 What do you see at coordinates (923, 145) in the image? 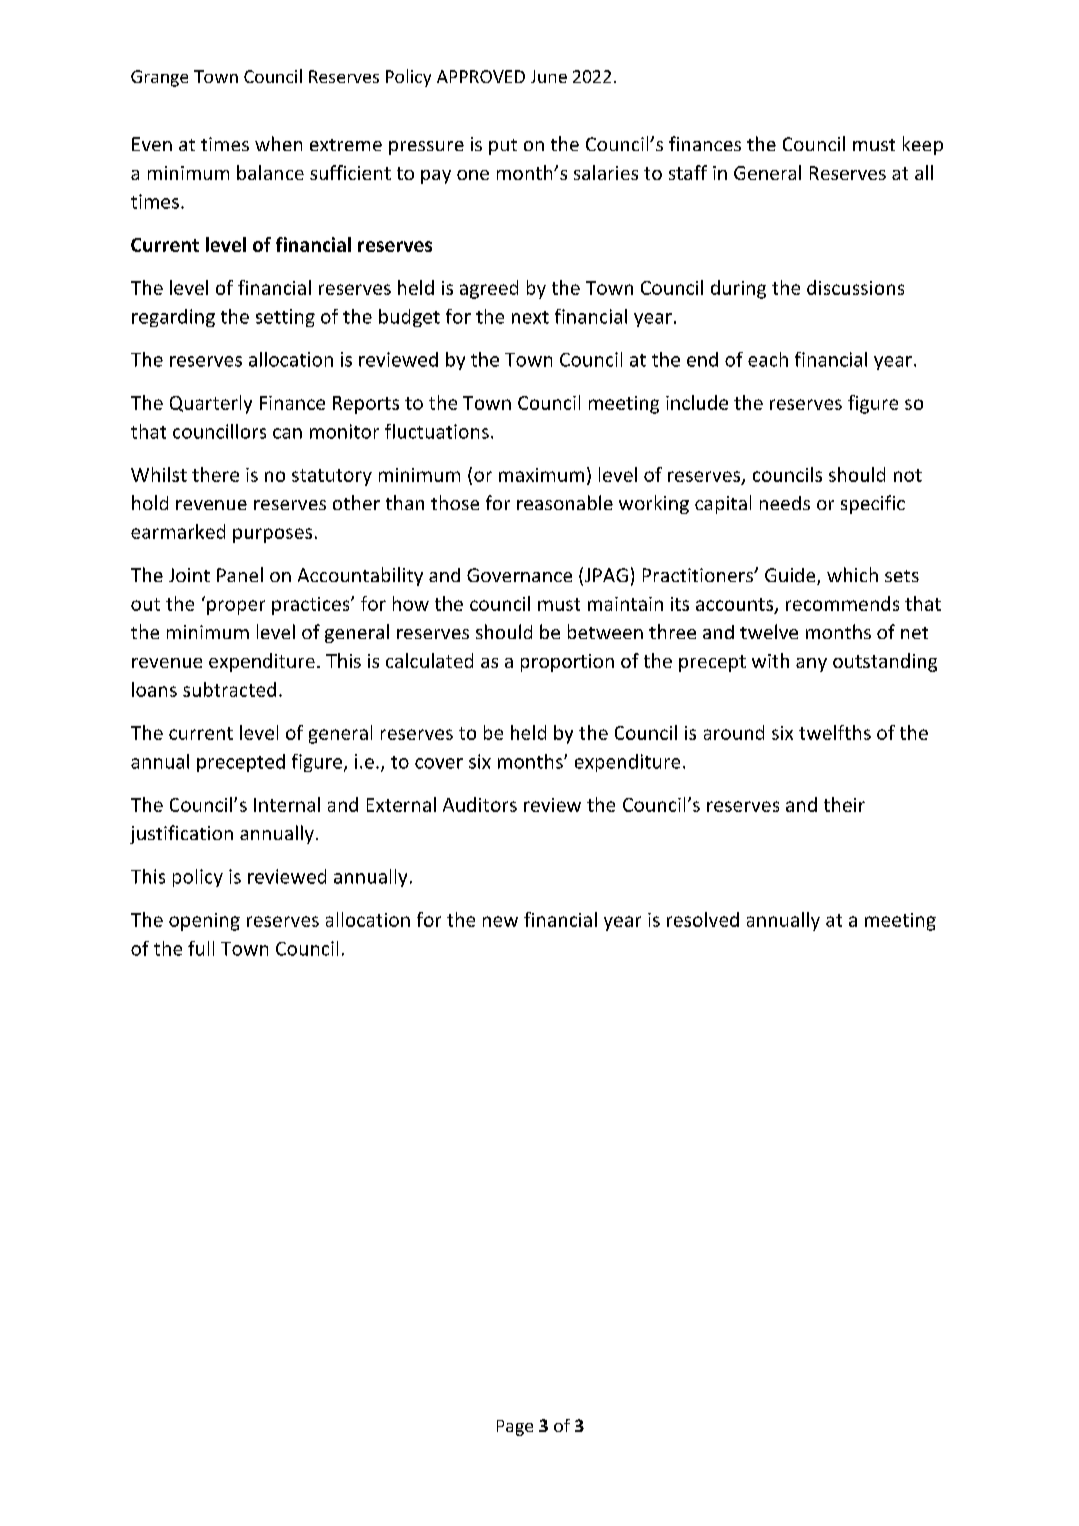
I see `keep` at bounding box center [923, 145].
